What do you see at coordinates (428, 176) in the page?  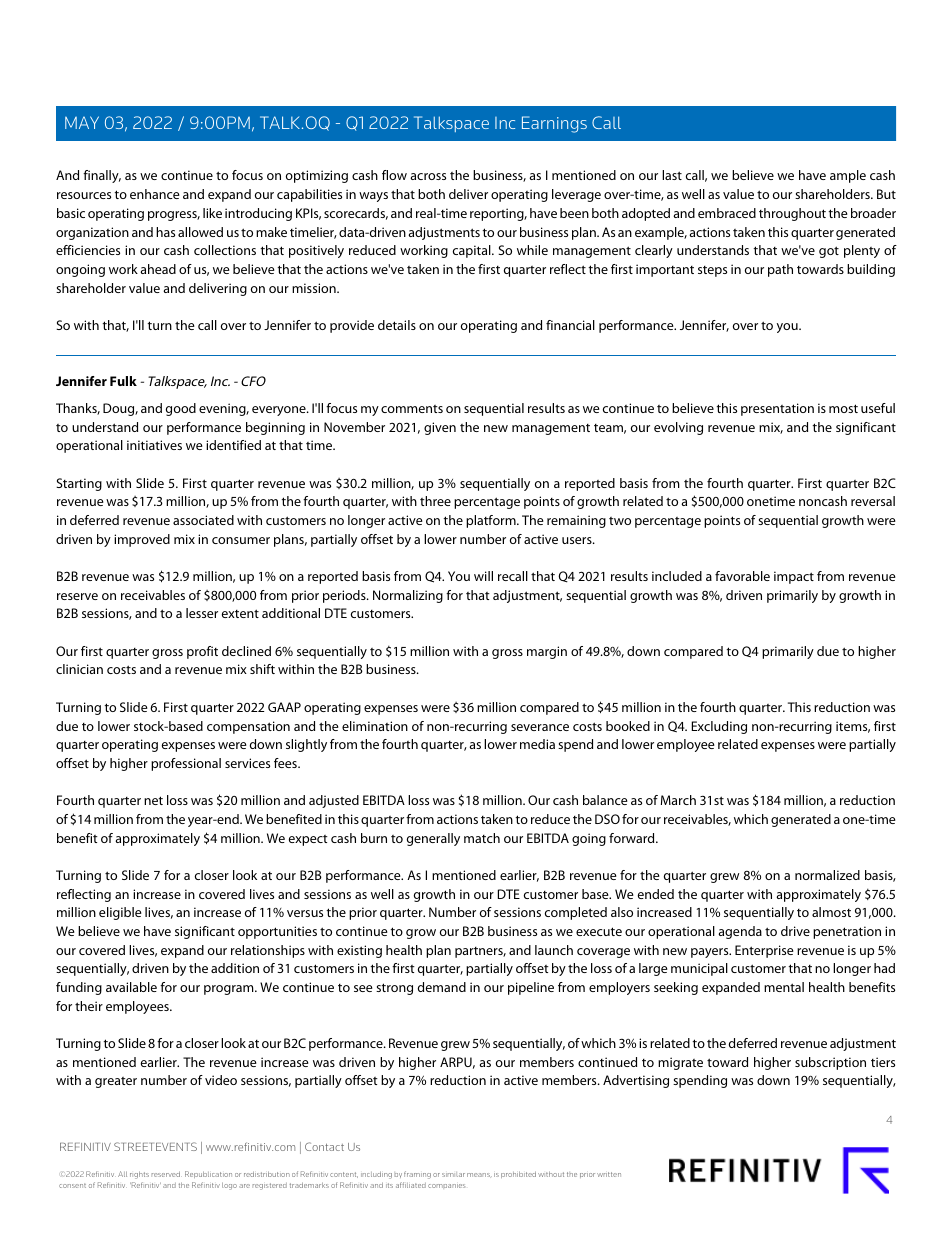 I see `across` at bounding box center [428, 176].
